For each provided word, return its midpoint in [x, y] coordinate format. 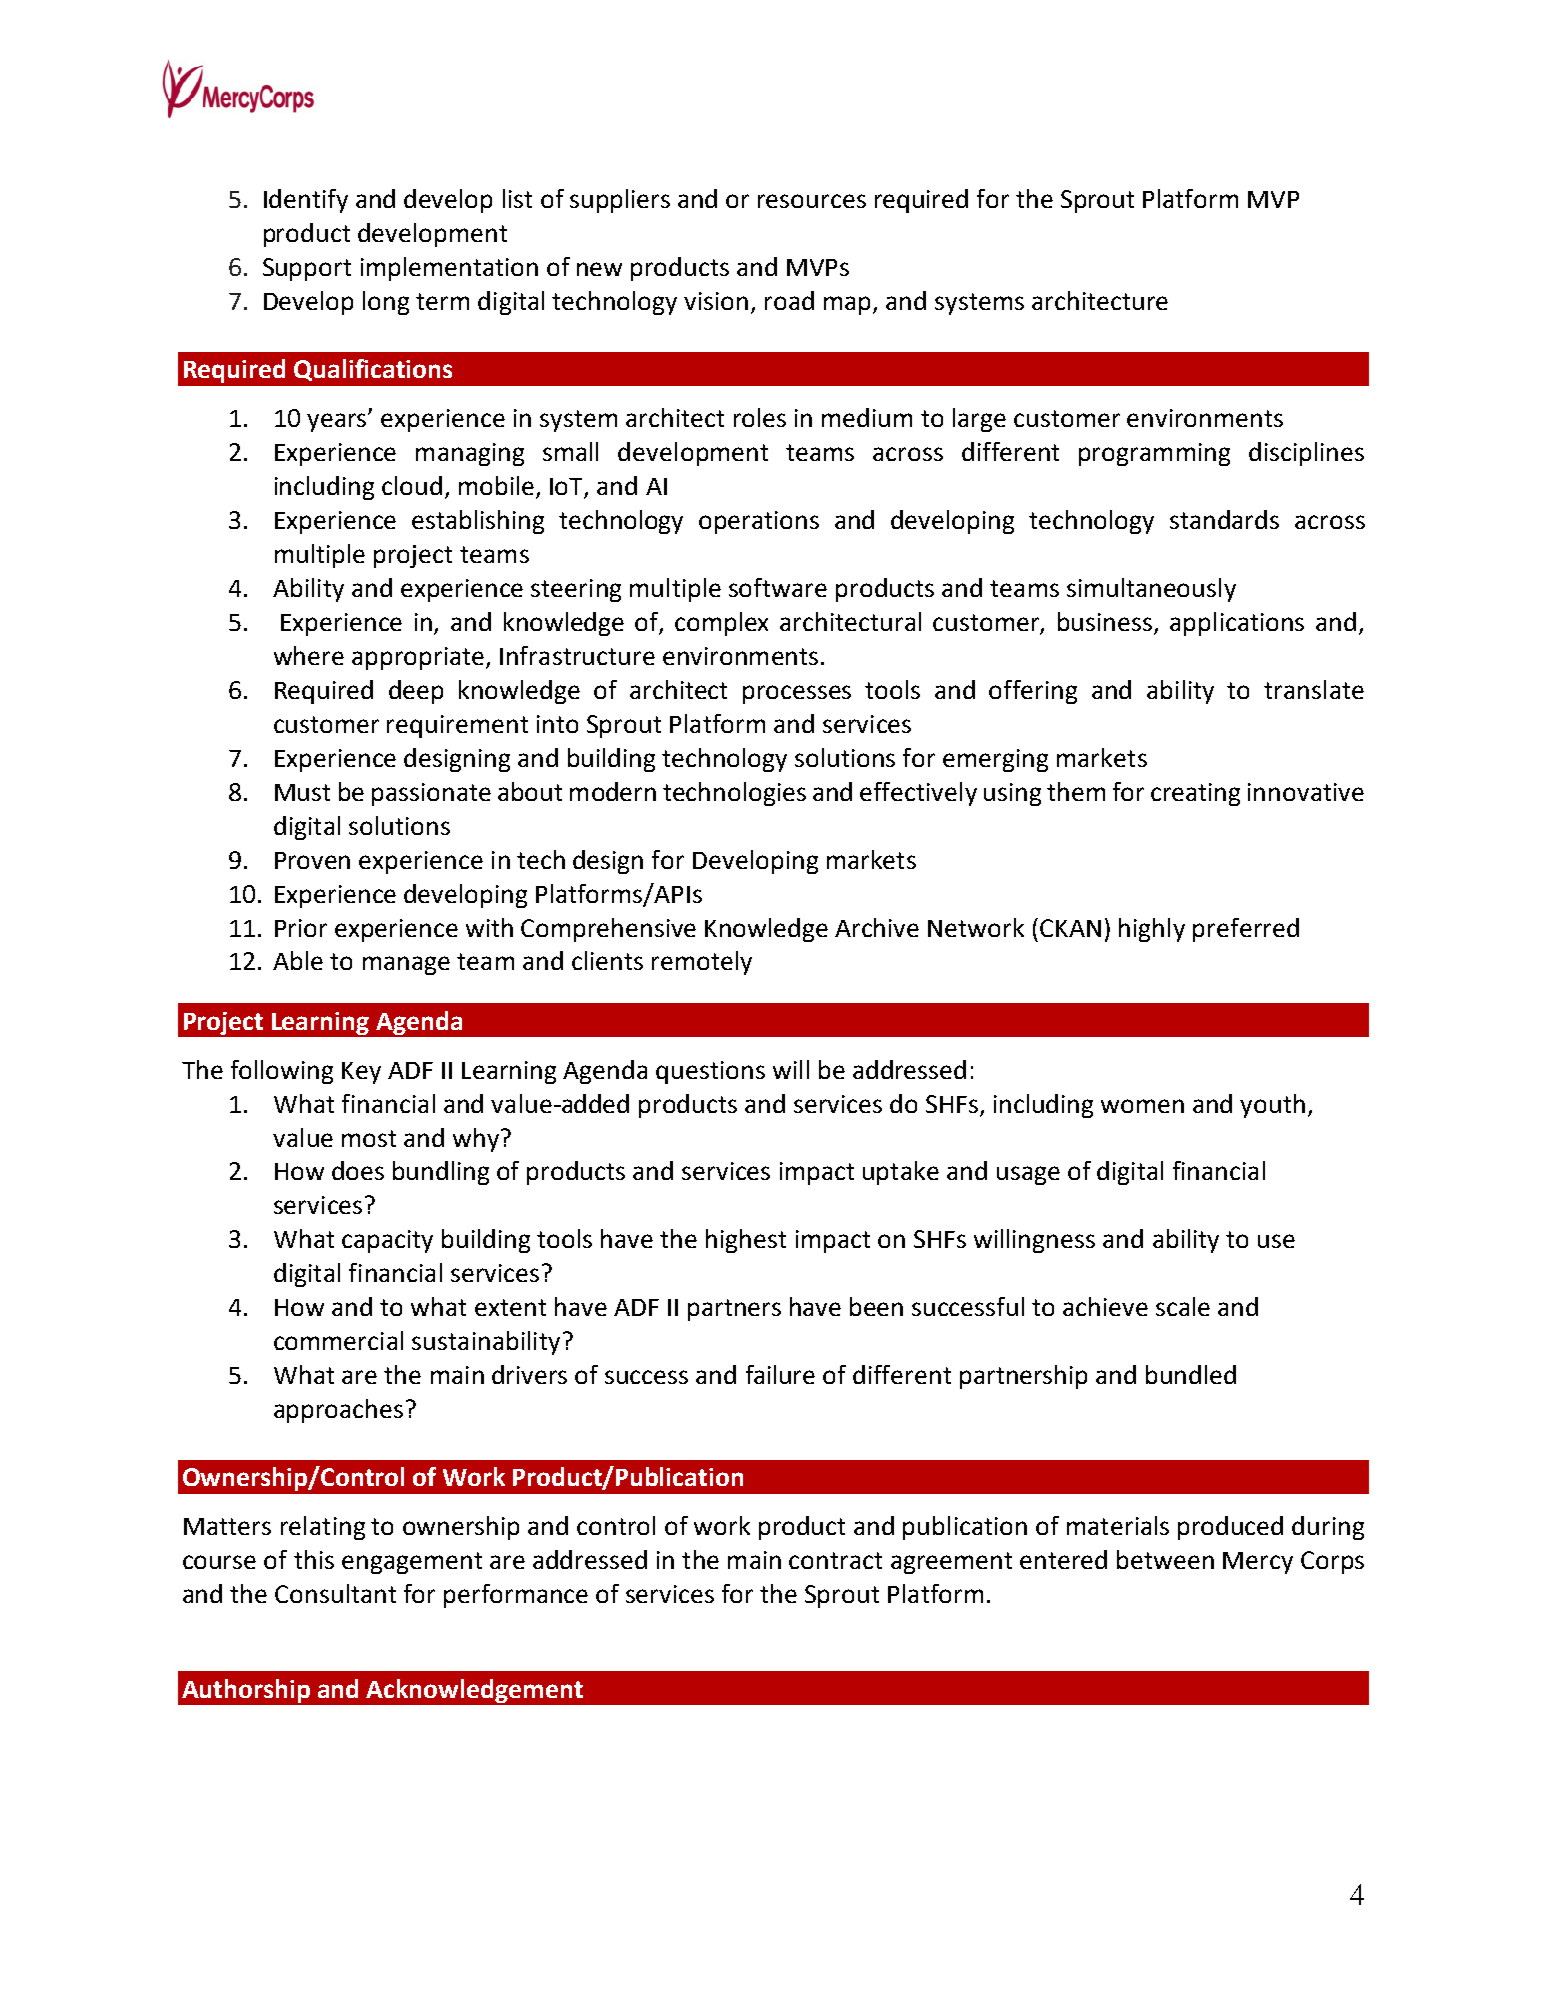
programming [1154, 454]
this [314, 1559]
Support [307, 269]
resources [812, 201]
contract [835, 1560]
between [1165, 1559]
